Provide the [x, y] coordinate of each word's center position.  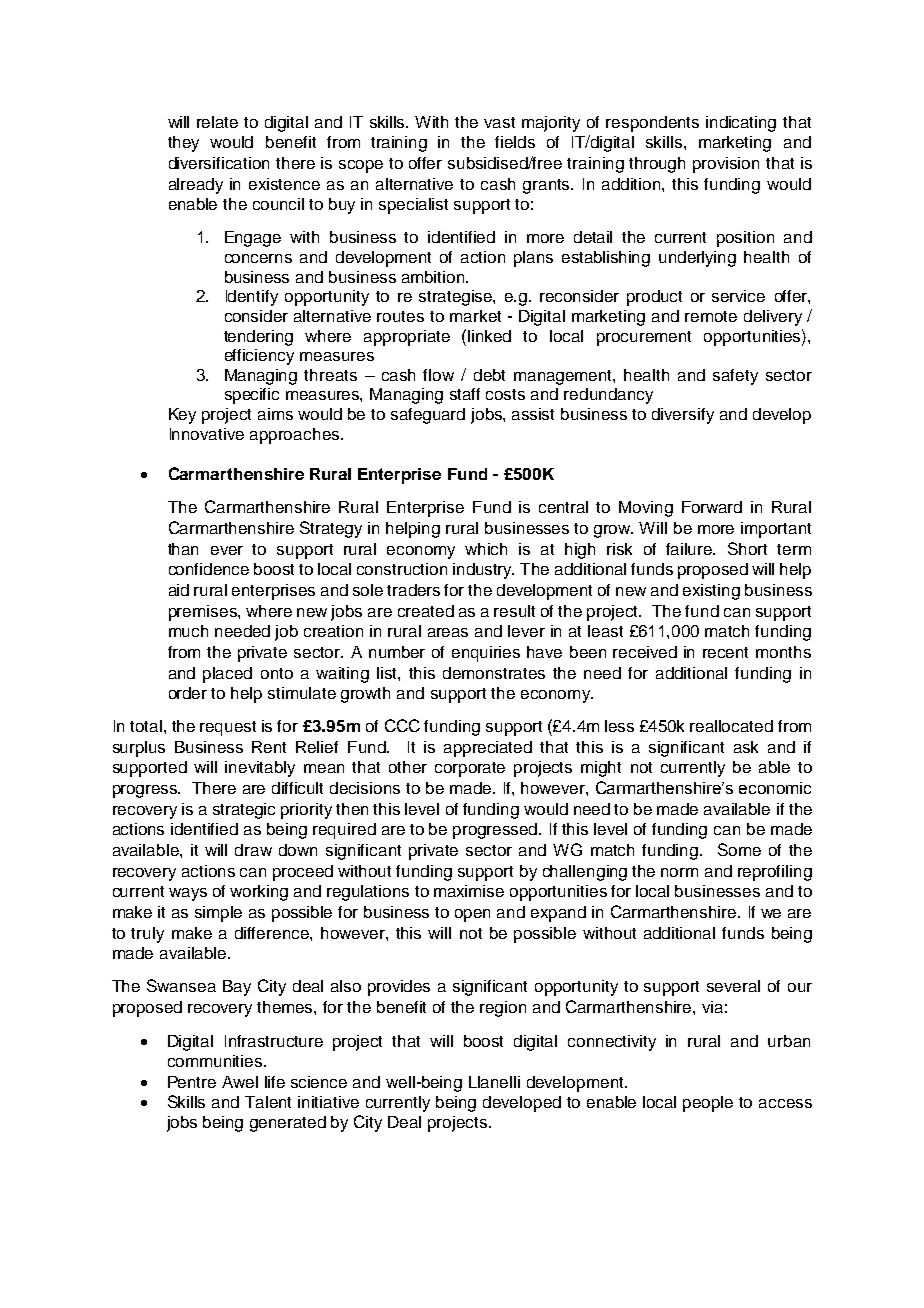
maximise [469, 891]
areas [448, 632]
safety [735, 377]
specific [252, 396]
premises [204, 613]
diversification [219, 163]
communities [216, 1061]
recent [725, 652]
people [708, 1104]
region [503, 1009]
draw [253, 850]
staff [465, 394]
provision [726, 165]
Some [739, 849]
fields [515, 142]
